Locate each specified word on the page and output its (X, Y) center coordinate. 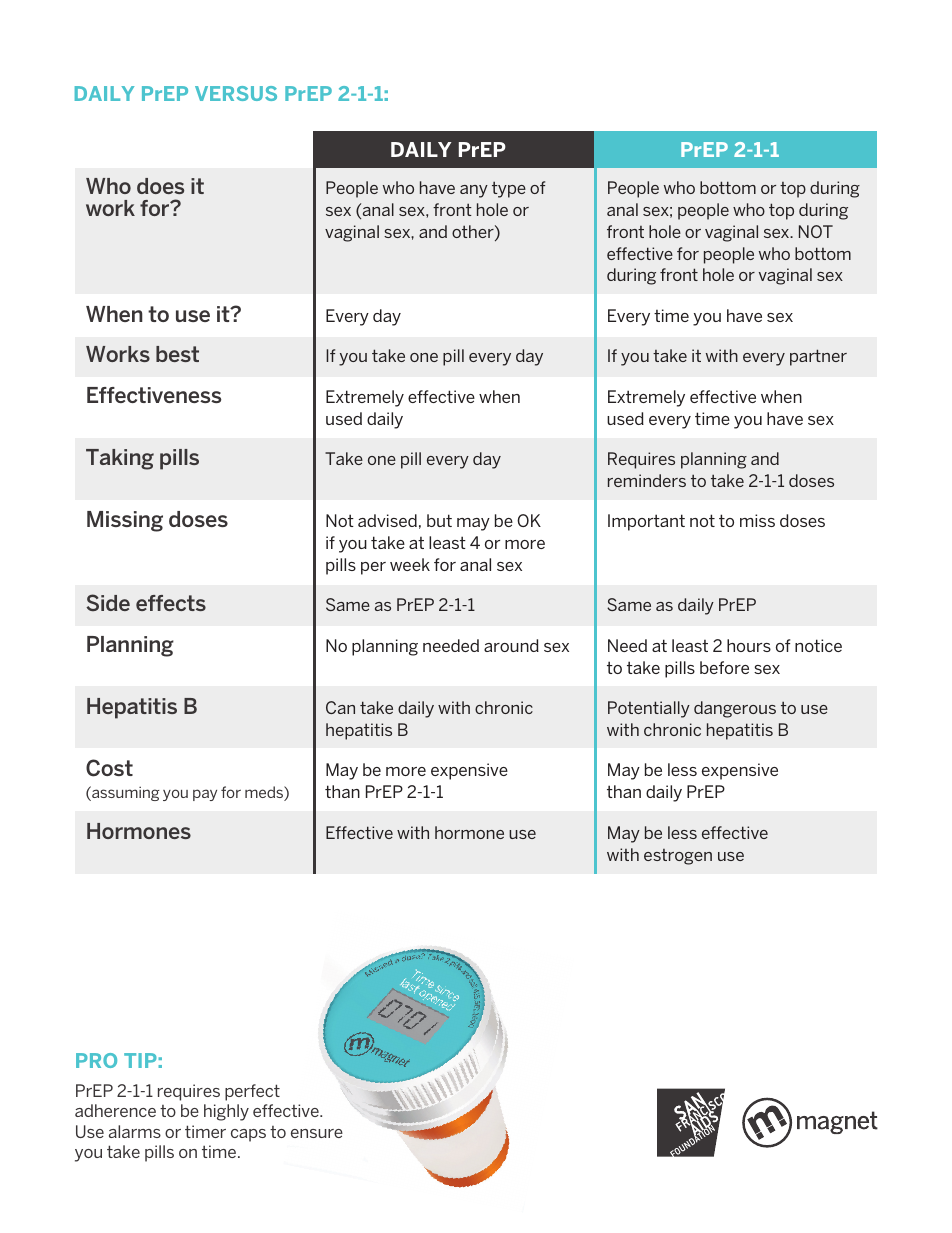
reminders (647, 480)
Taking (120, 459)
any (474, 191)
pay (205, 795)
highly (226, 1112)
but (439, 520)
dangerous (735, 709)
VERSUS (236, 93)
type (509, 189)
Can (340, 707)
